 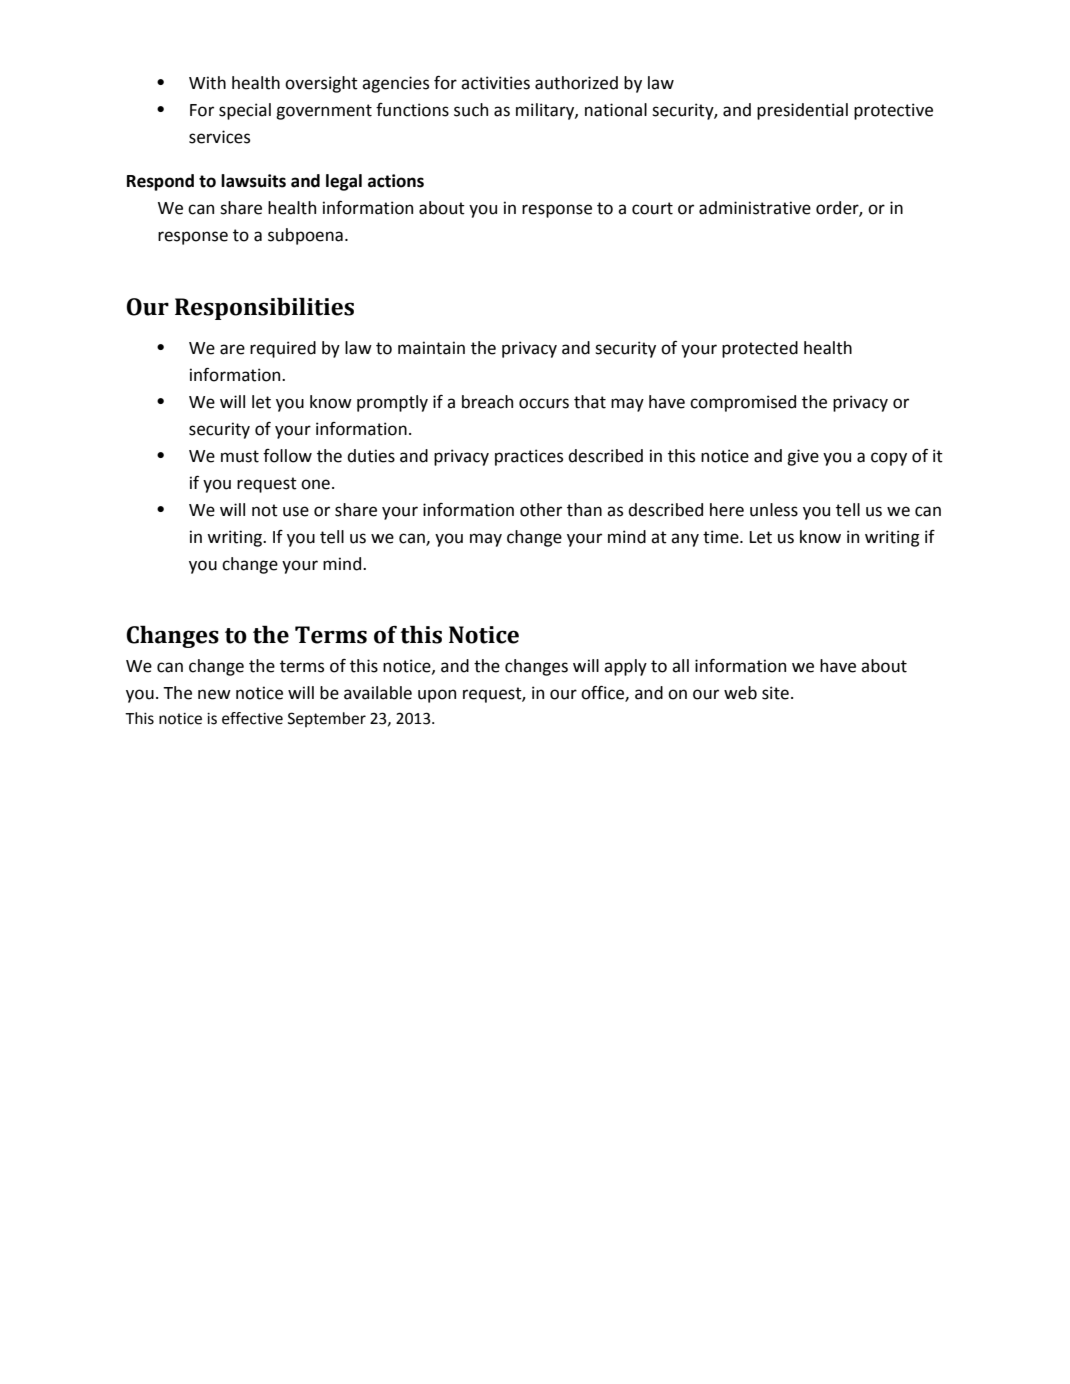 What do you see at coordinates (214, 694) in the page?
I see `new` at bounding box center [214, 694].
